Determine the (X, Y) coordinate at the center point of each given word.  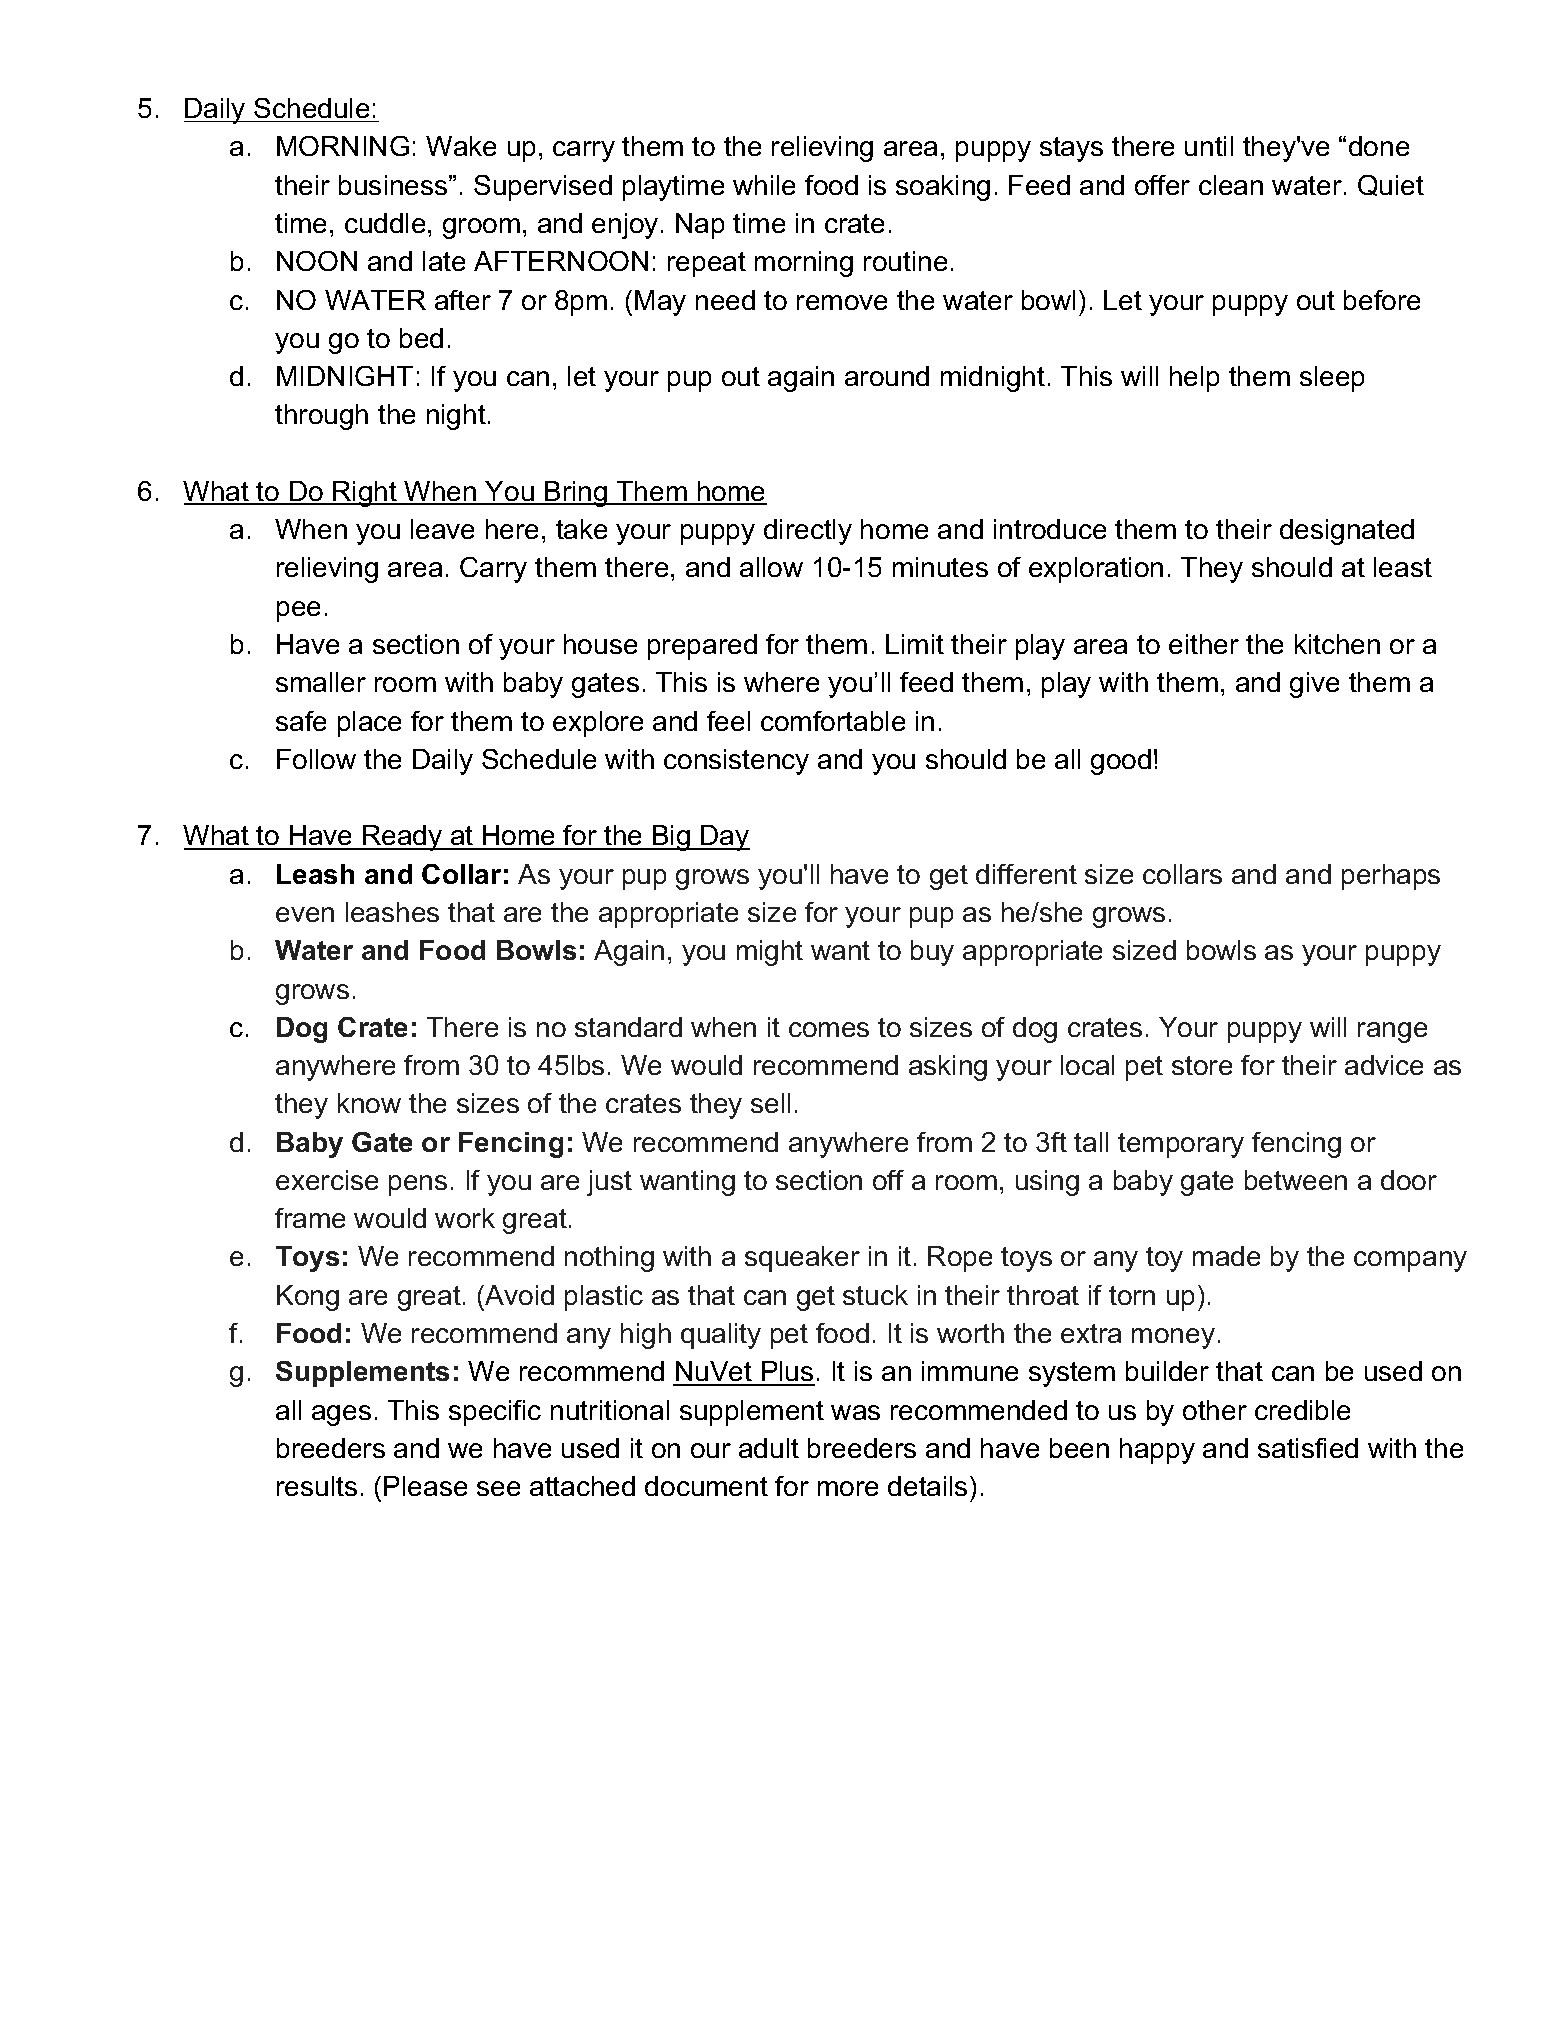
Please (425, 1486)
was (855, 1412)
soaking (943, 188)
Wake (461, 146)
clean (1231, 185)
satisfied (1308, 1448)
